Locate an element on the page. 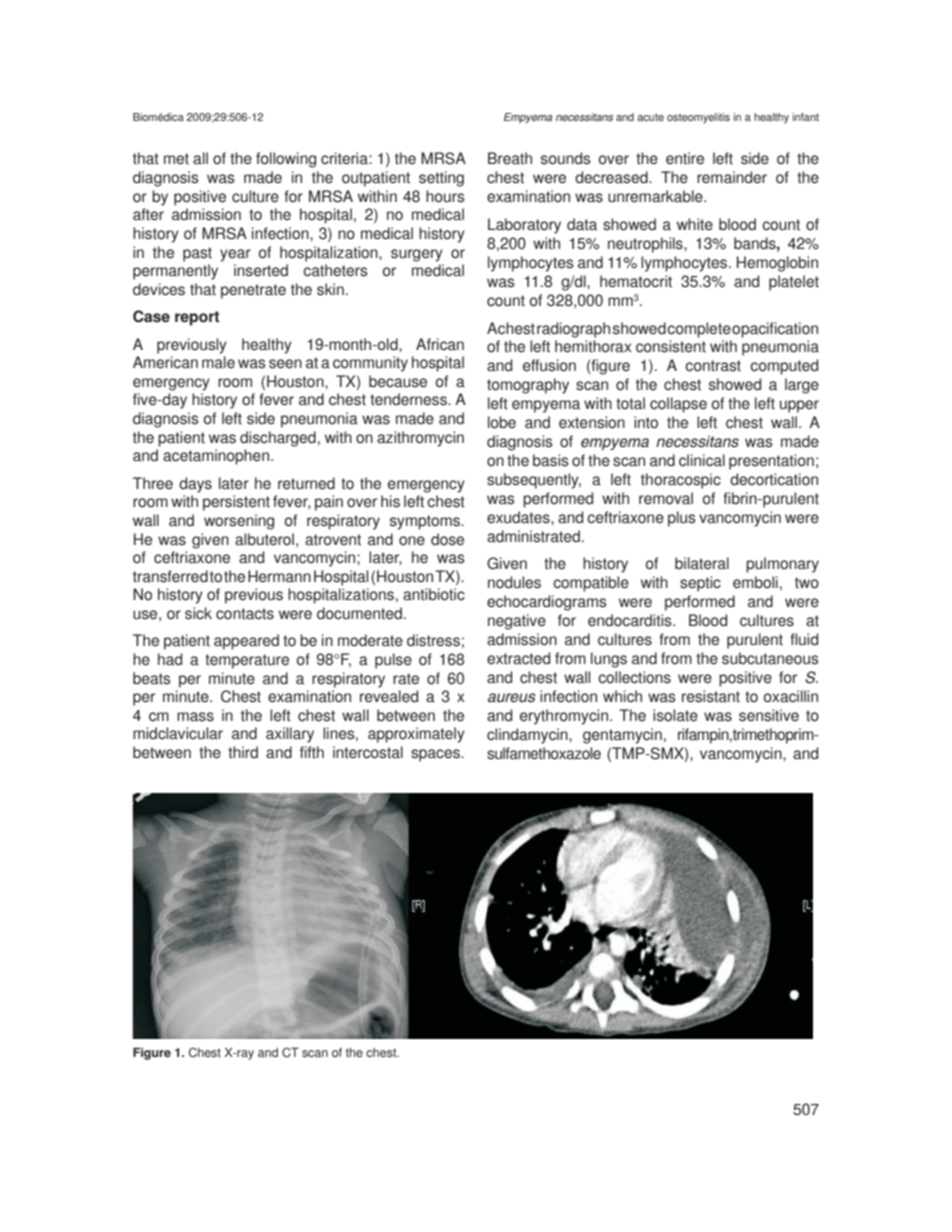 The width and height of the image is (952, 1232). inserted is located at coordinates (261, 270).
